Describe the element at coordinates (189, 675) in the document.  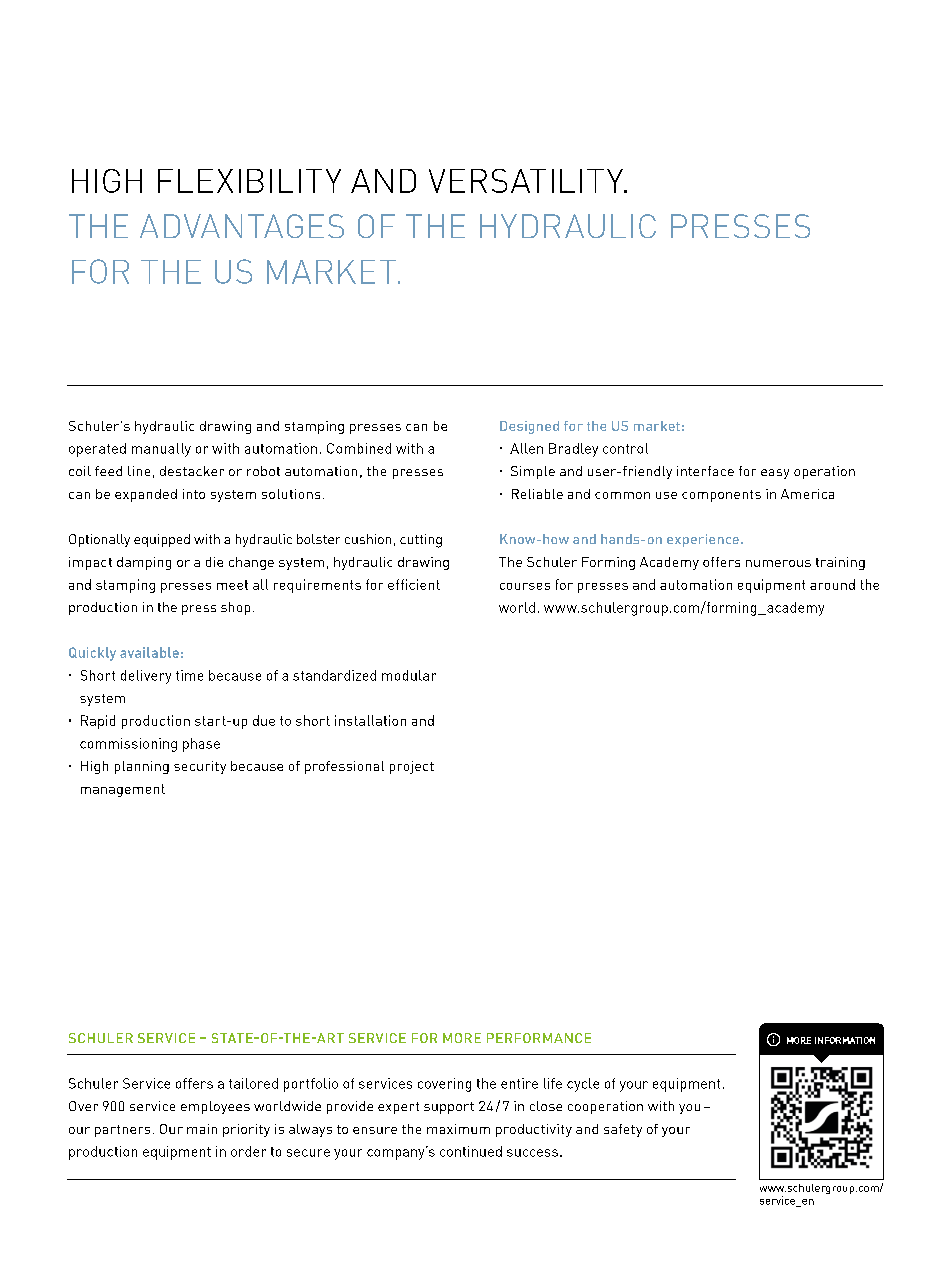
I see `time` at that location.
